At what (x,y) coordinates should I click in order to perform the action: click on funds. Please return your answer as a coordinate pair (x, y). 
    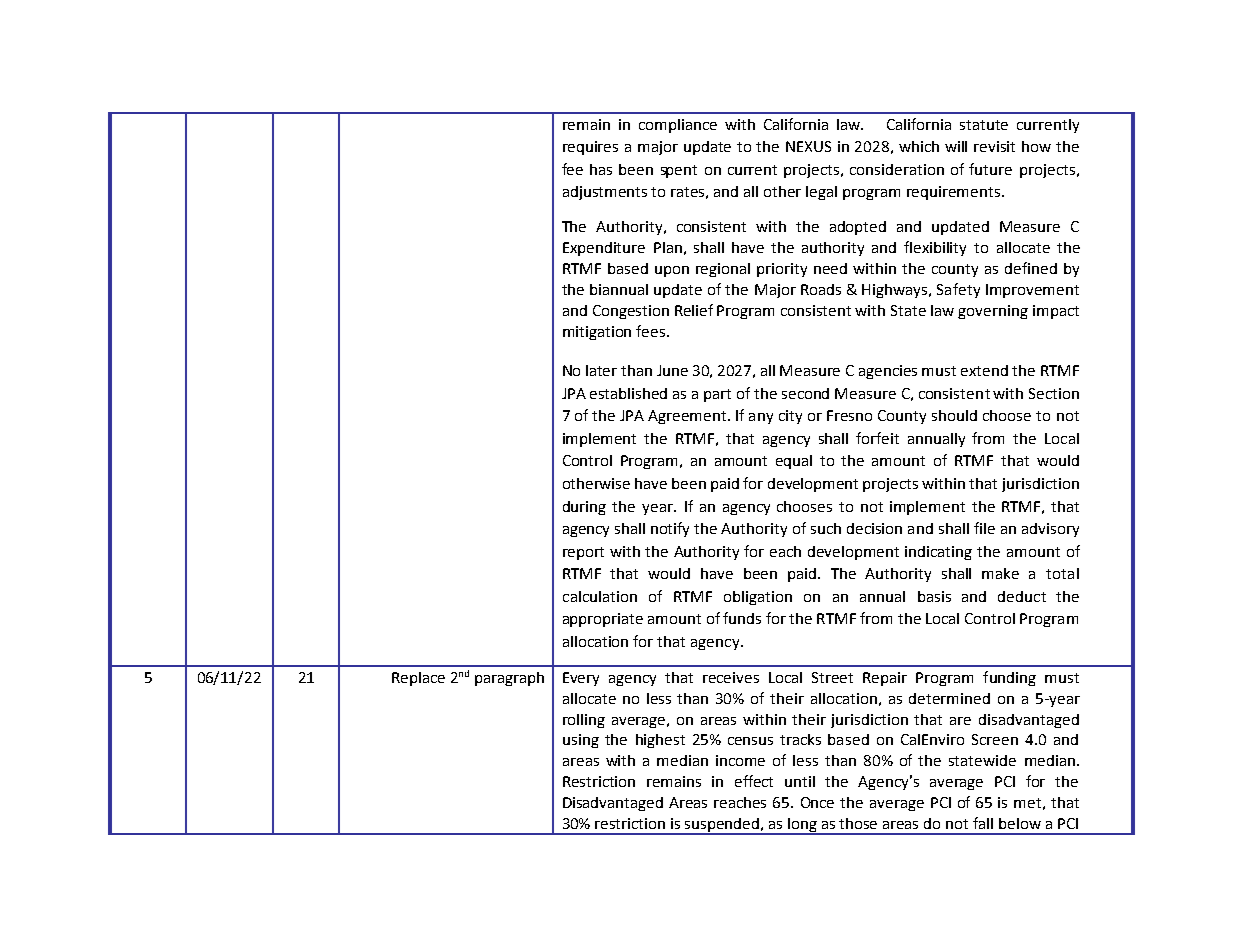
    Looking at the image, I should click on (742, 618).
